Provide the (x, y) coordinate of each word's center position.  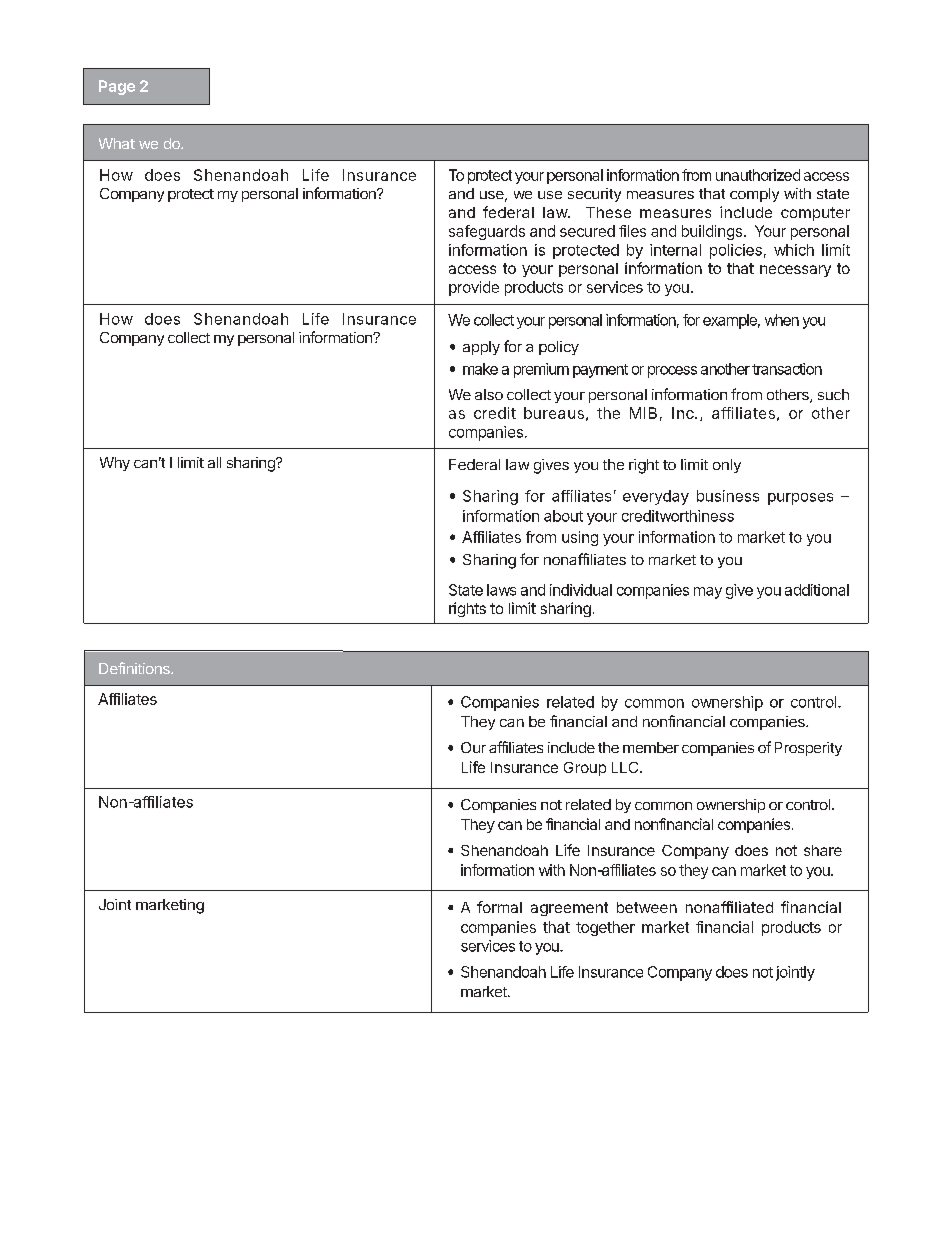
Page (117, 87)
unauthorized (758, 175)
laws (501, 590)
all (214, 462)
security (594, 195)
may (708, 593)
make (480, 369)
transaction (787, 369)
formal (499, 907)
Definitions (135, 668)
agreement (569, 909)
